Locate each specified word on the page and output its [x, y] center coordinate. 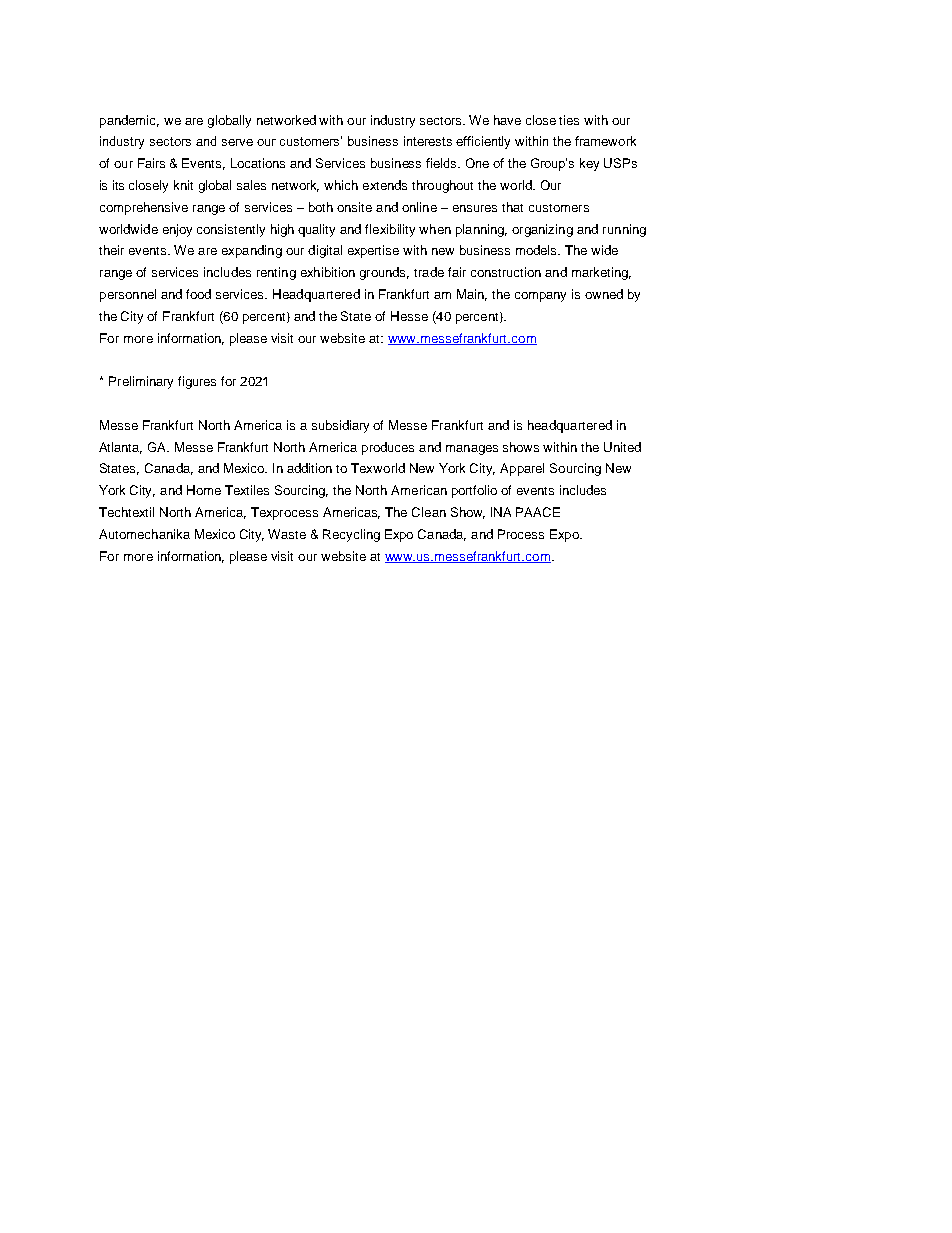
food [198, 294]
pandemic [129, 121]
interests [428, 141]
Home [204, 490]
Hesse [409, 316]
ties [569, 120]
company [540, 297]
